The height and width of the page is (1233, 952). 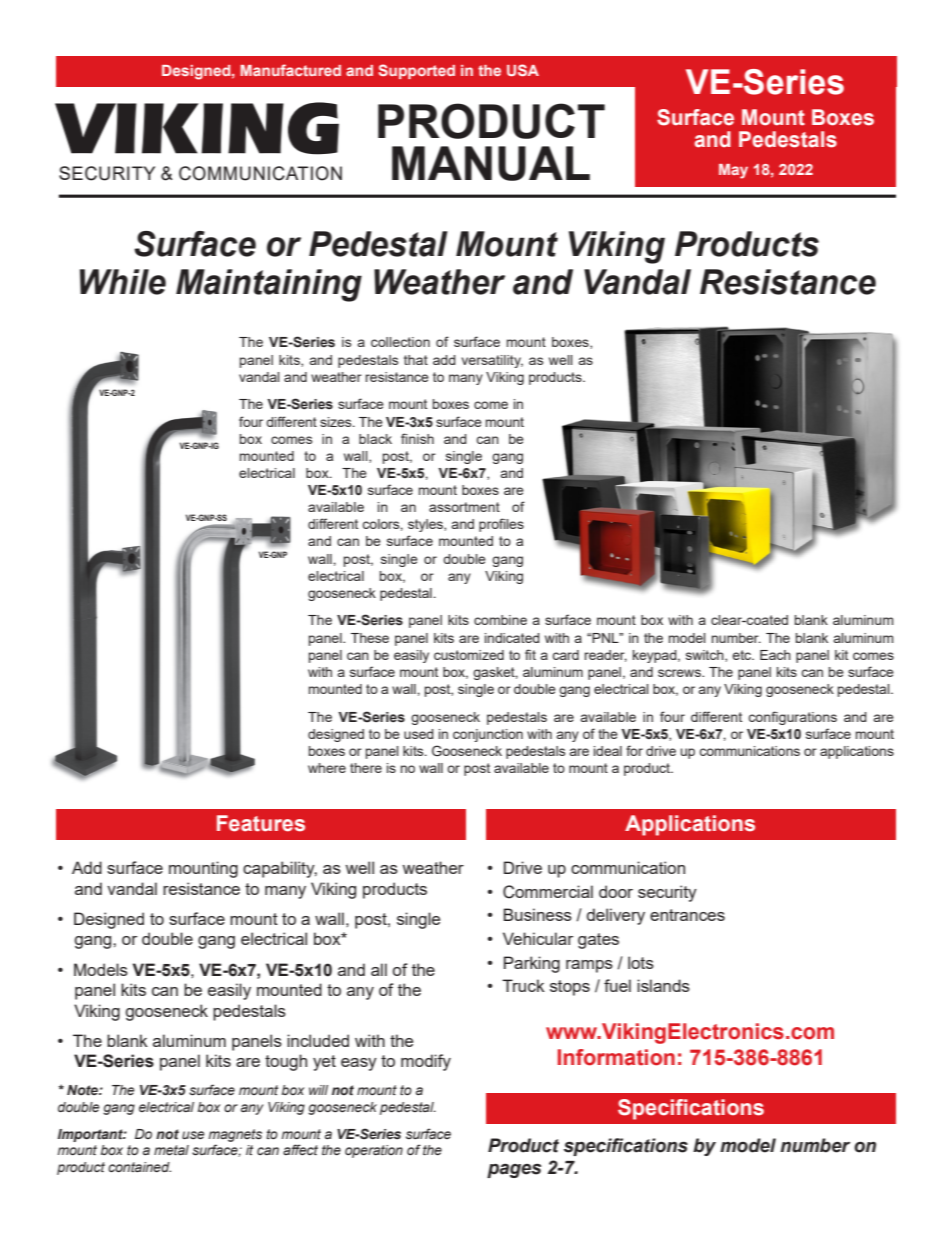 I want to click on operation, so click(x=374, y=1151).
